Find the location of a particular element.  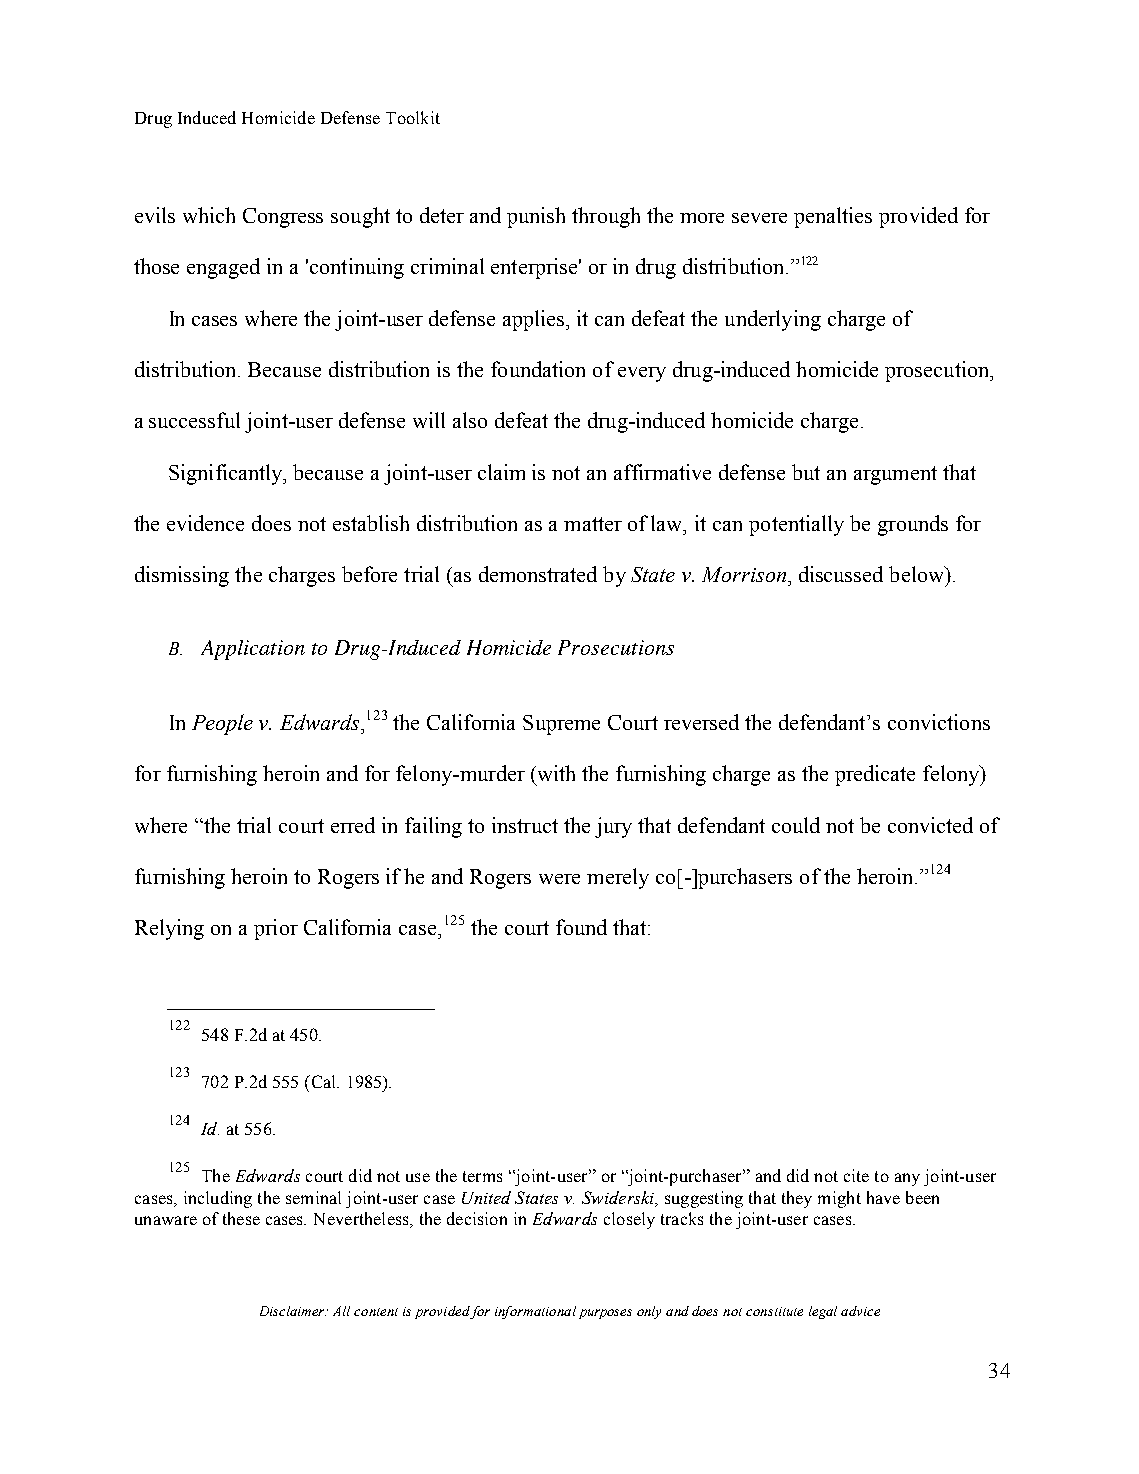

also is located at coordinates (470, 420).
